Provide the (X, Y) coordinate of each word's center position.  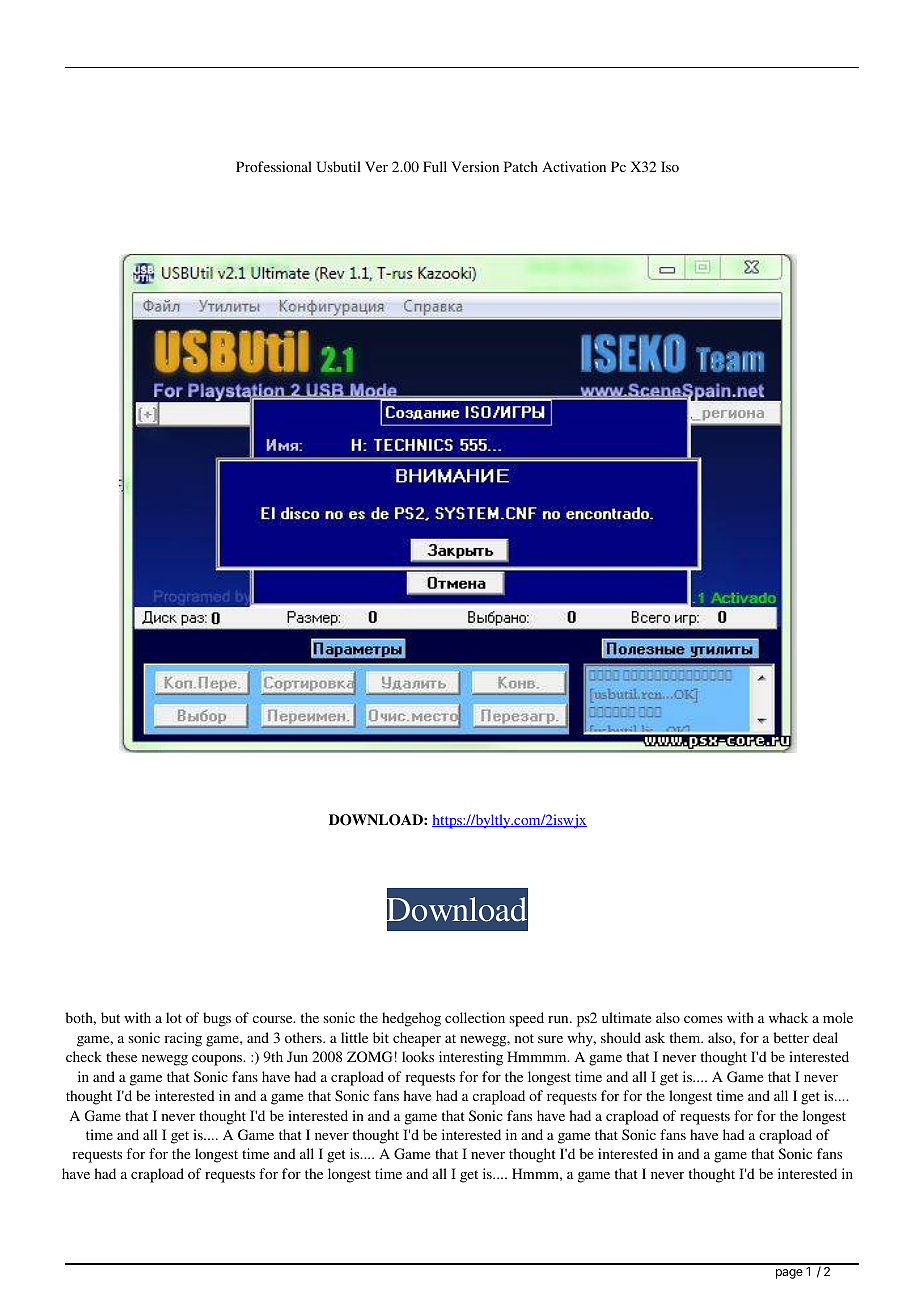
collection (475, 1017)
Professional (274, 166)
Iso (670, 166)
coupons (218, 1060)
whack (788, 1017)
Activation (574, 166)
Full (435, 166)
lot (174, 1017)
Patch (521, 166)
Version (475, 166)
